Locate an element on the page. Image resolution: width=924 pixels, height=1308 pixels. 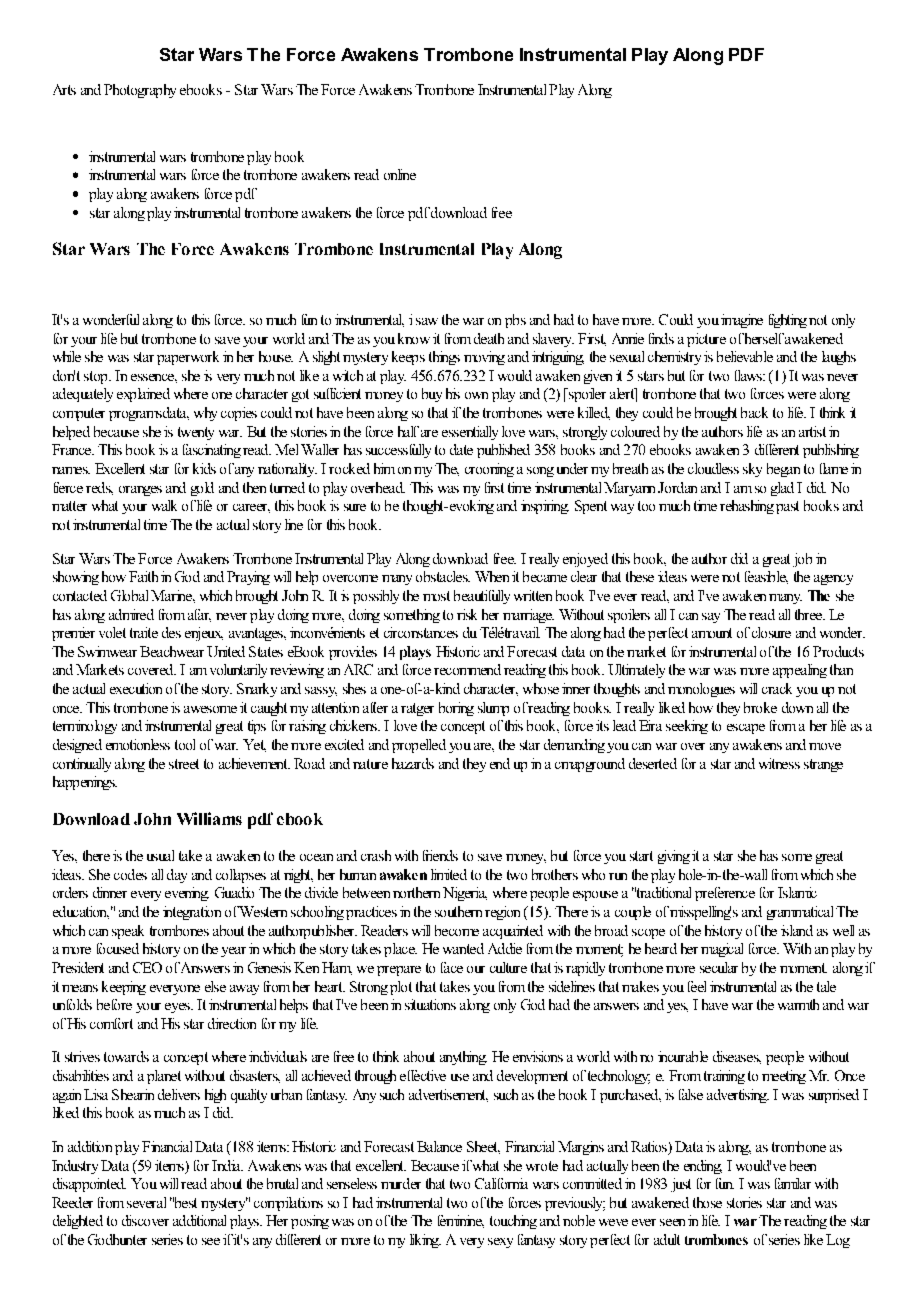
Swimwear is located at coordinates (107, 651).
